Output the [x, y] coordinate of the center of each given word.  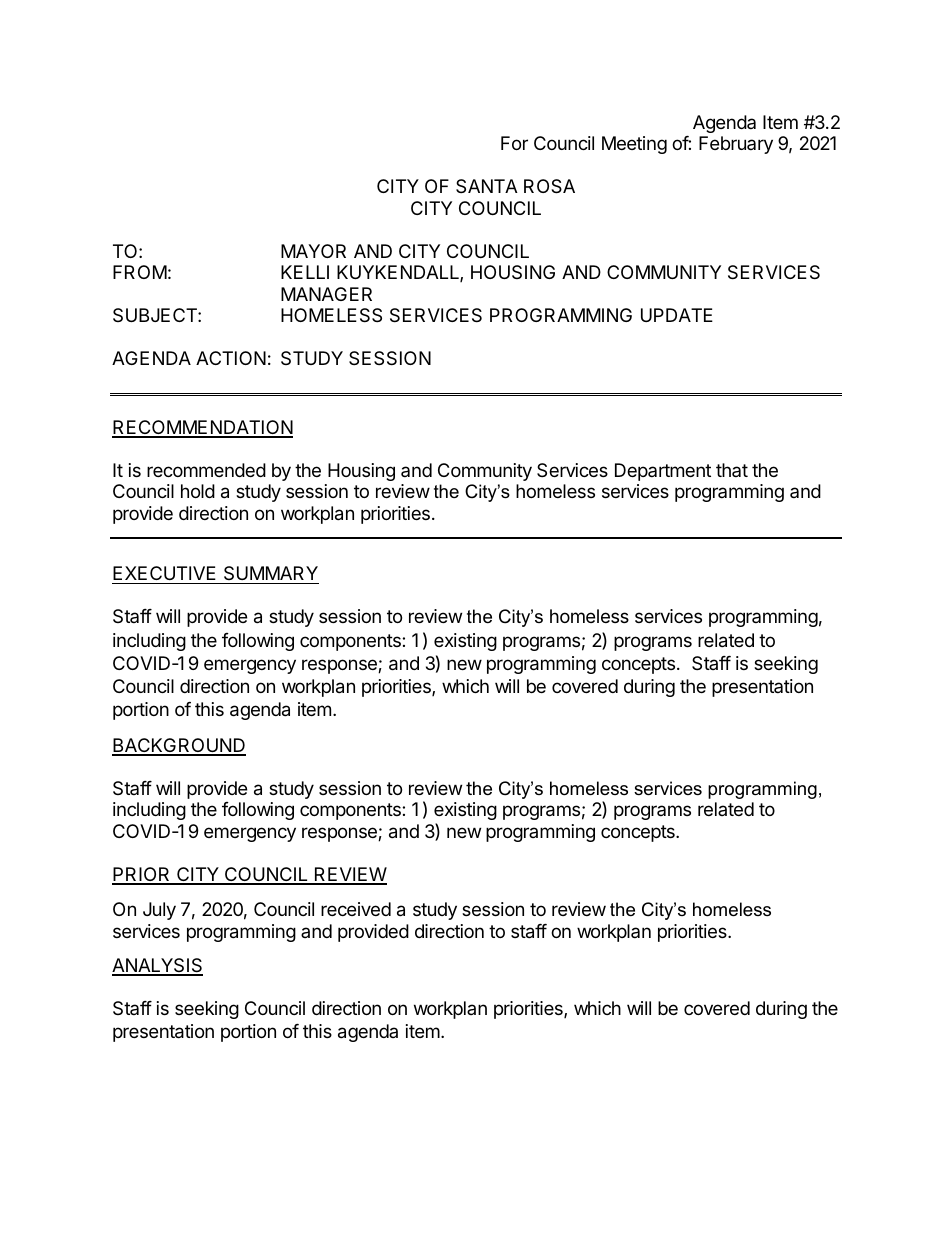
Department [663, 472]
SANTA [487, 186]
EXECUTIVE [165, 575]
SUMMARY [270, 575]
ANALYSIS [157, 966]
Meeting [634, 145]
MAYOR [313, 251]
